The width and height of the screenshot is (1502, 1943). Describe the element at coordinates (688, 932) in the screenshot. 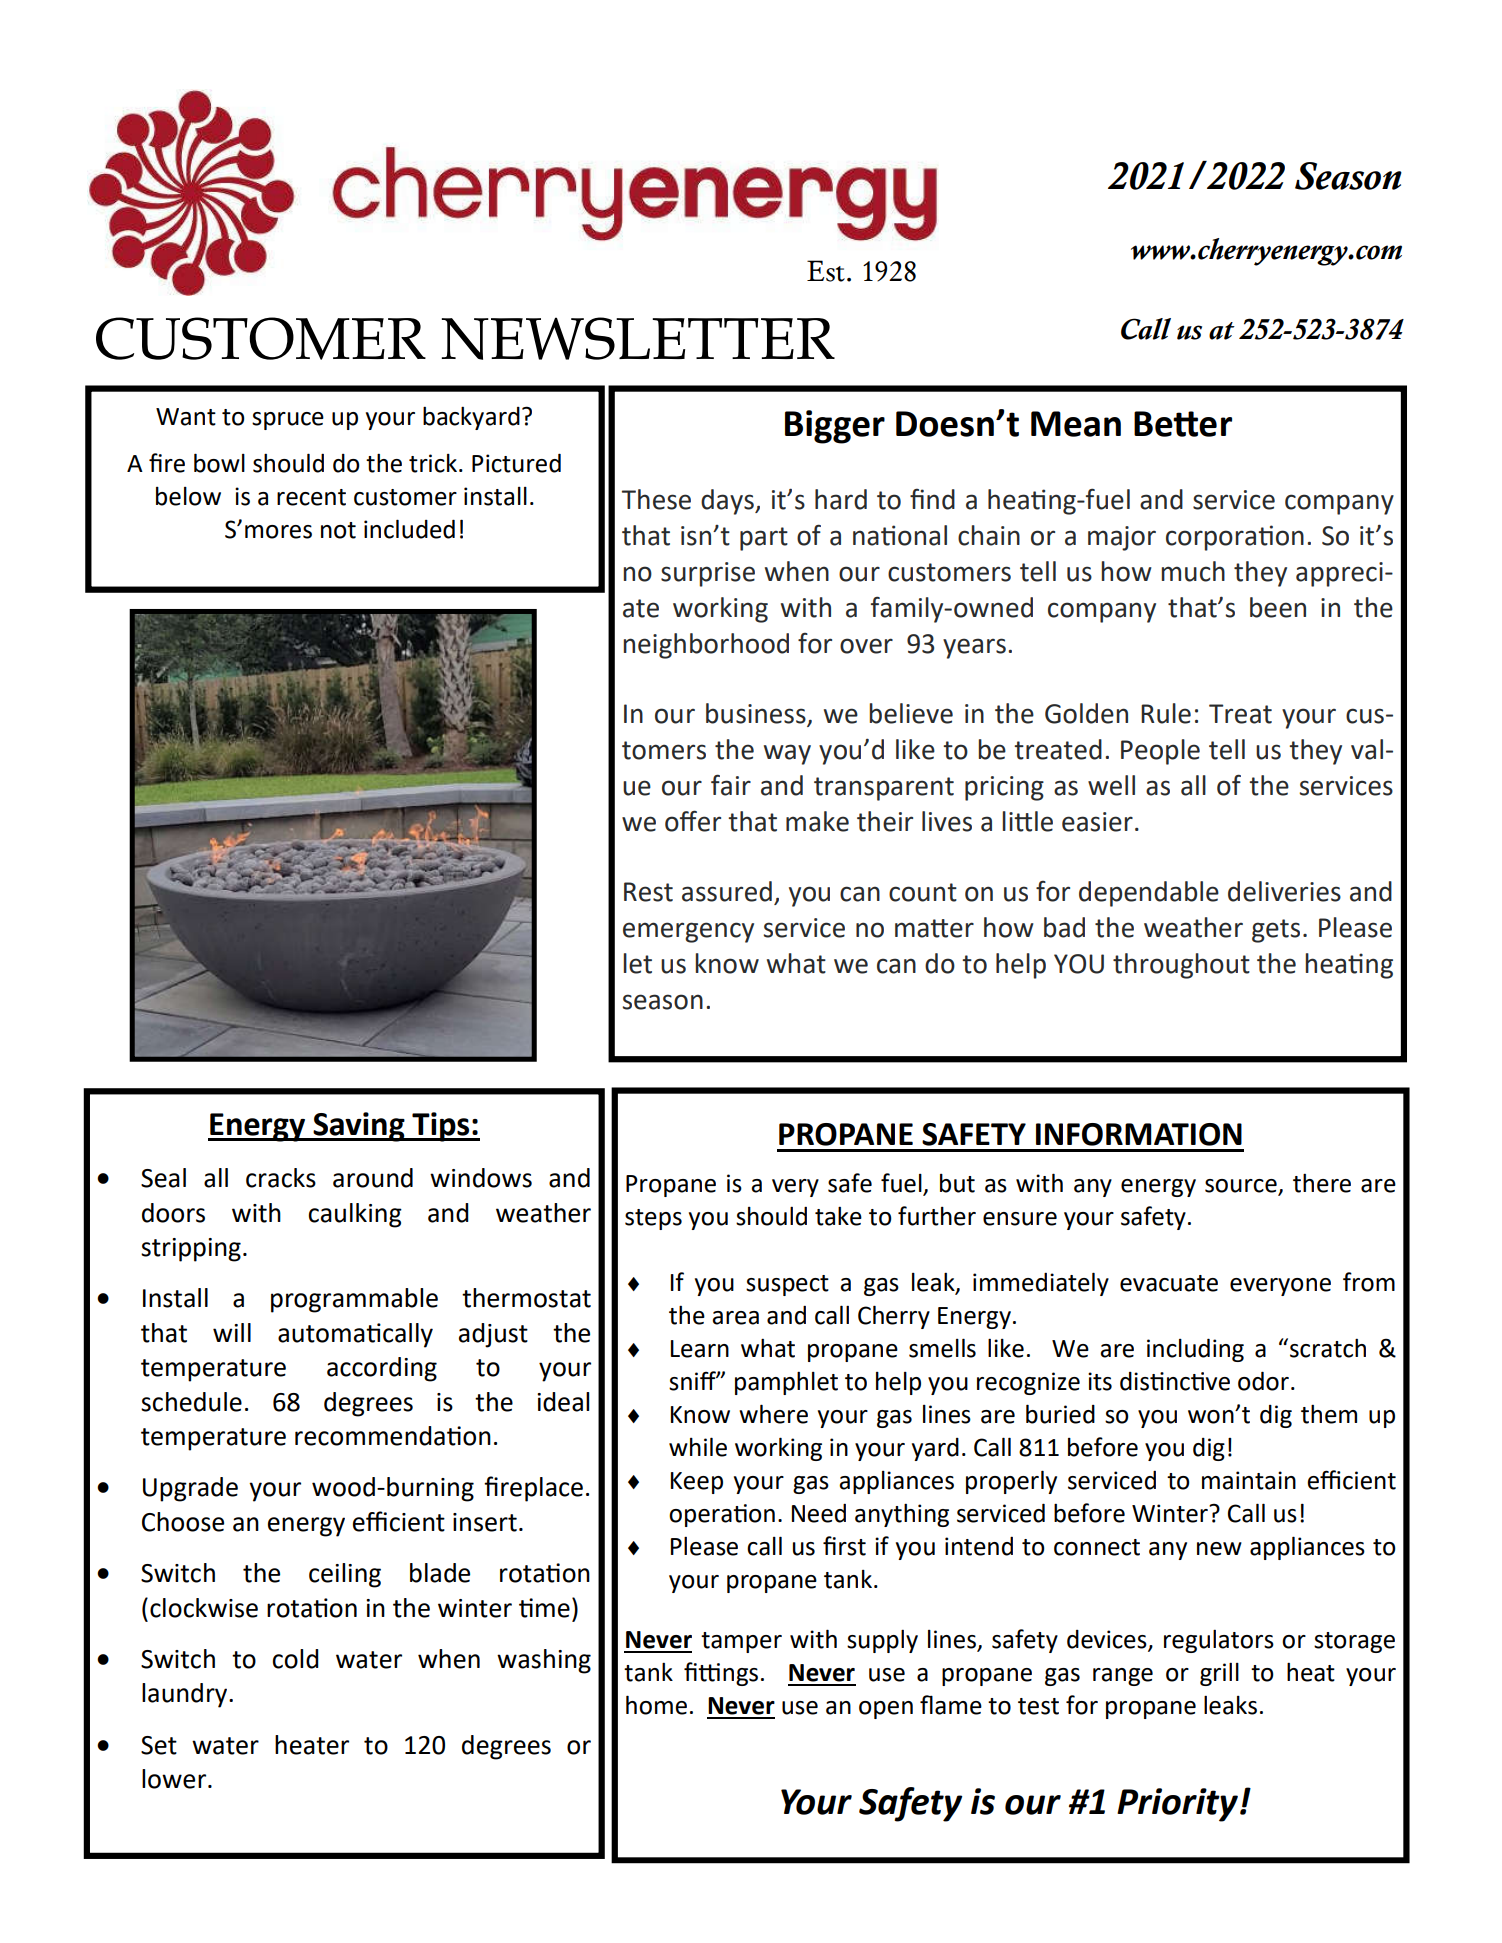

I see `emergency` at that location.
